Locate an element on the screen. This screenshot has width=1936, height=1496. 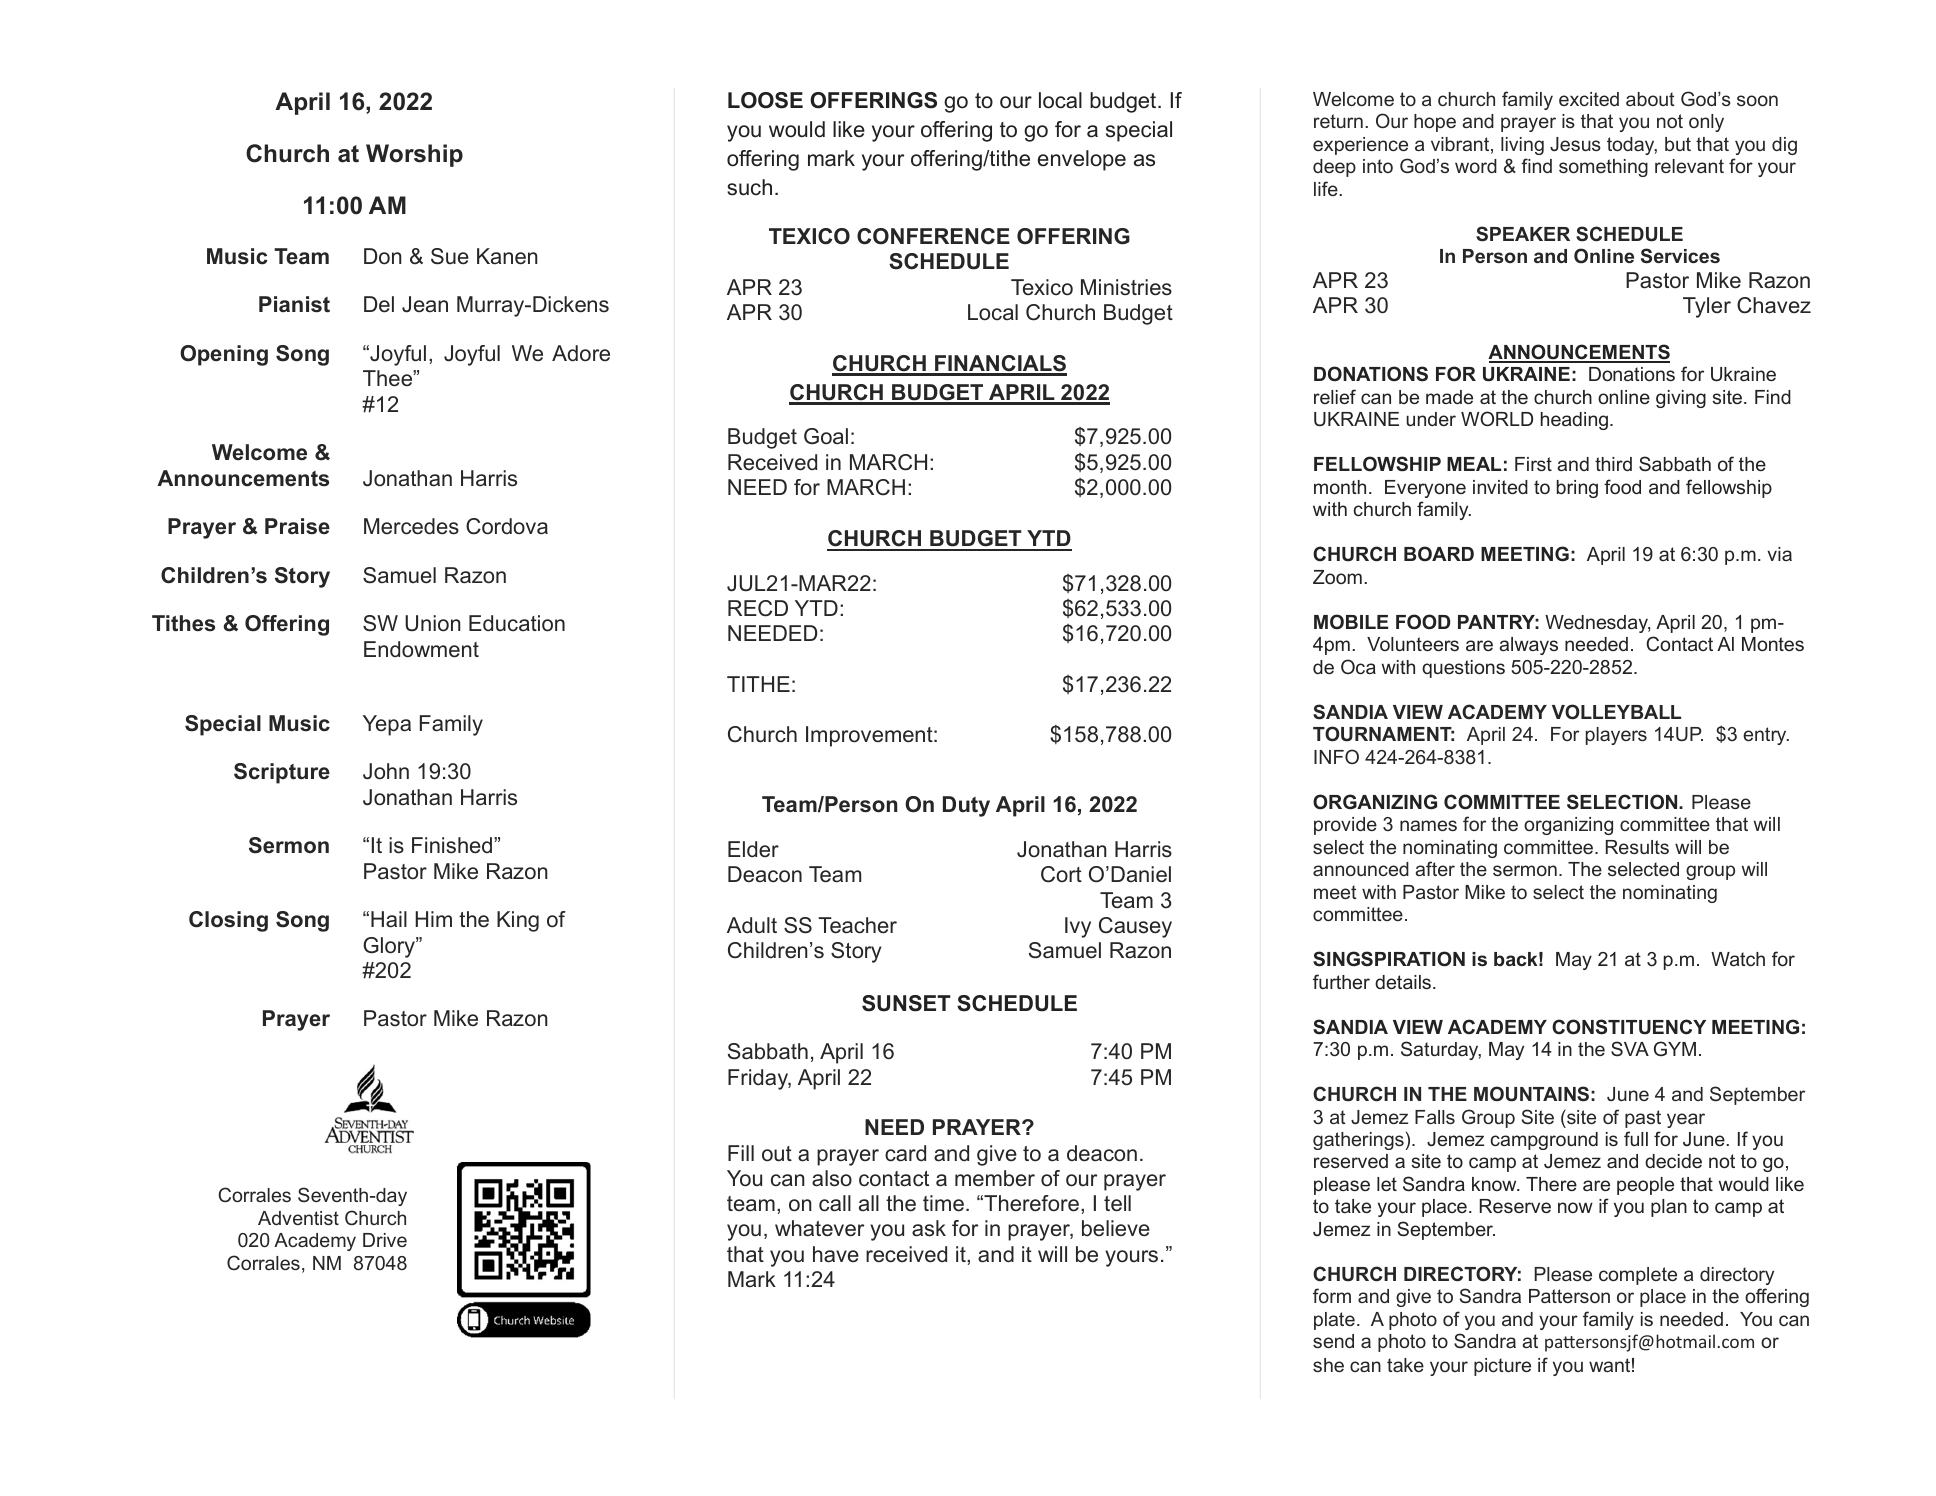
CONFERENCE is located at coordinates (933, 236).
